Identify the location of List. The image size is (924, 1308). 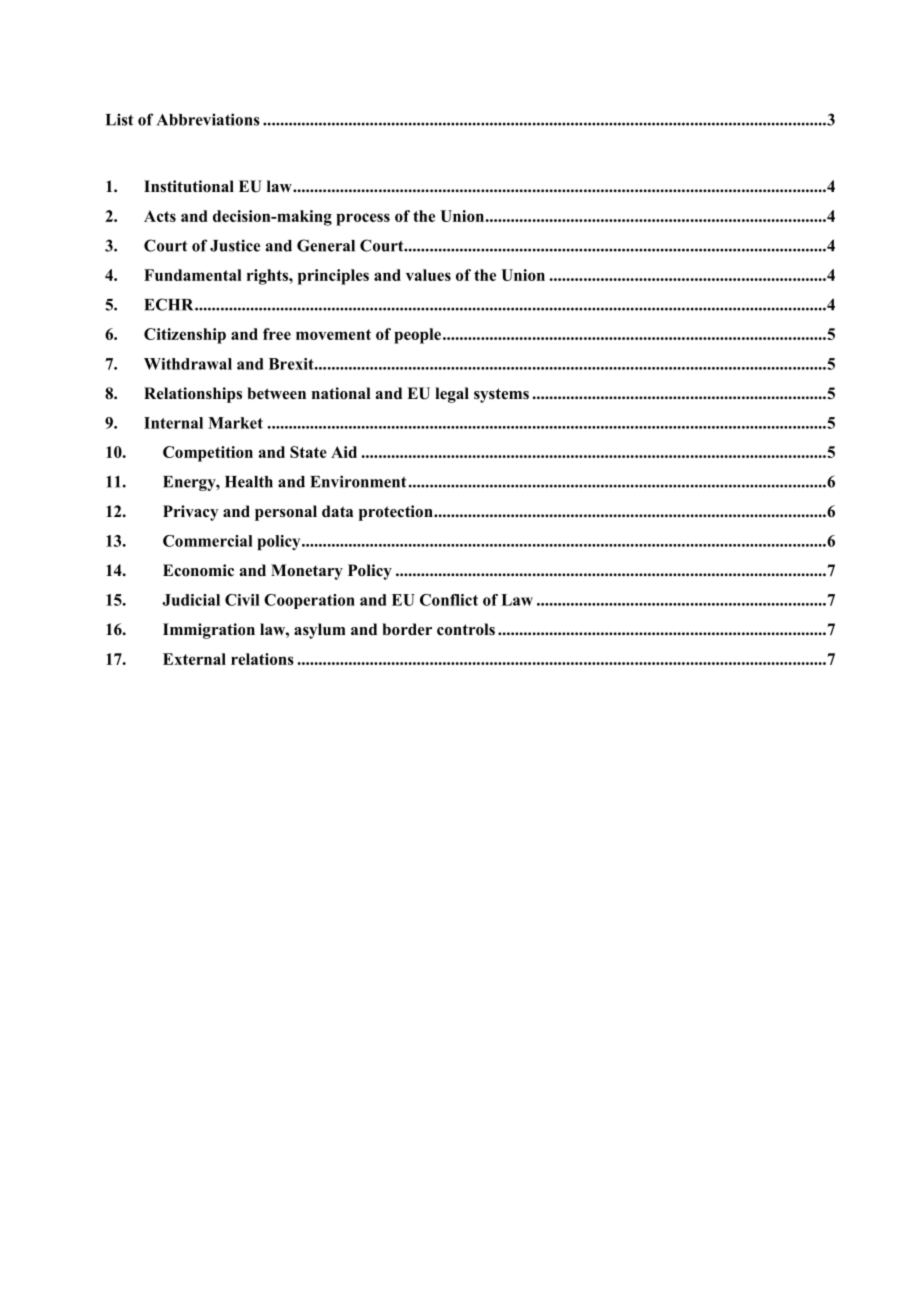
(119, 119).
